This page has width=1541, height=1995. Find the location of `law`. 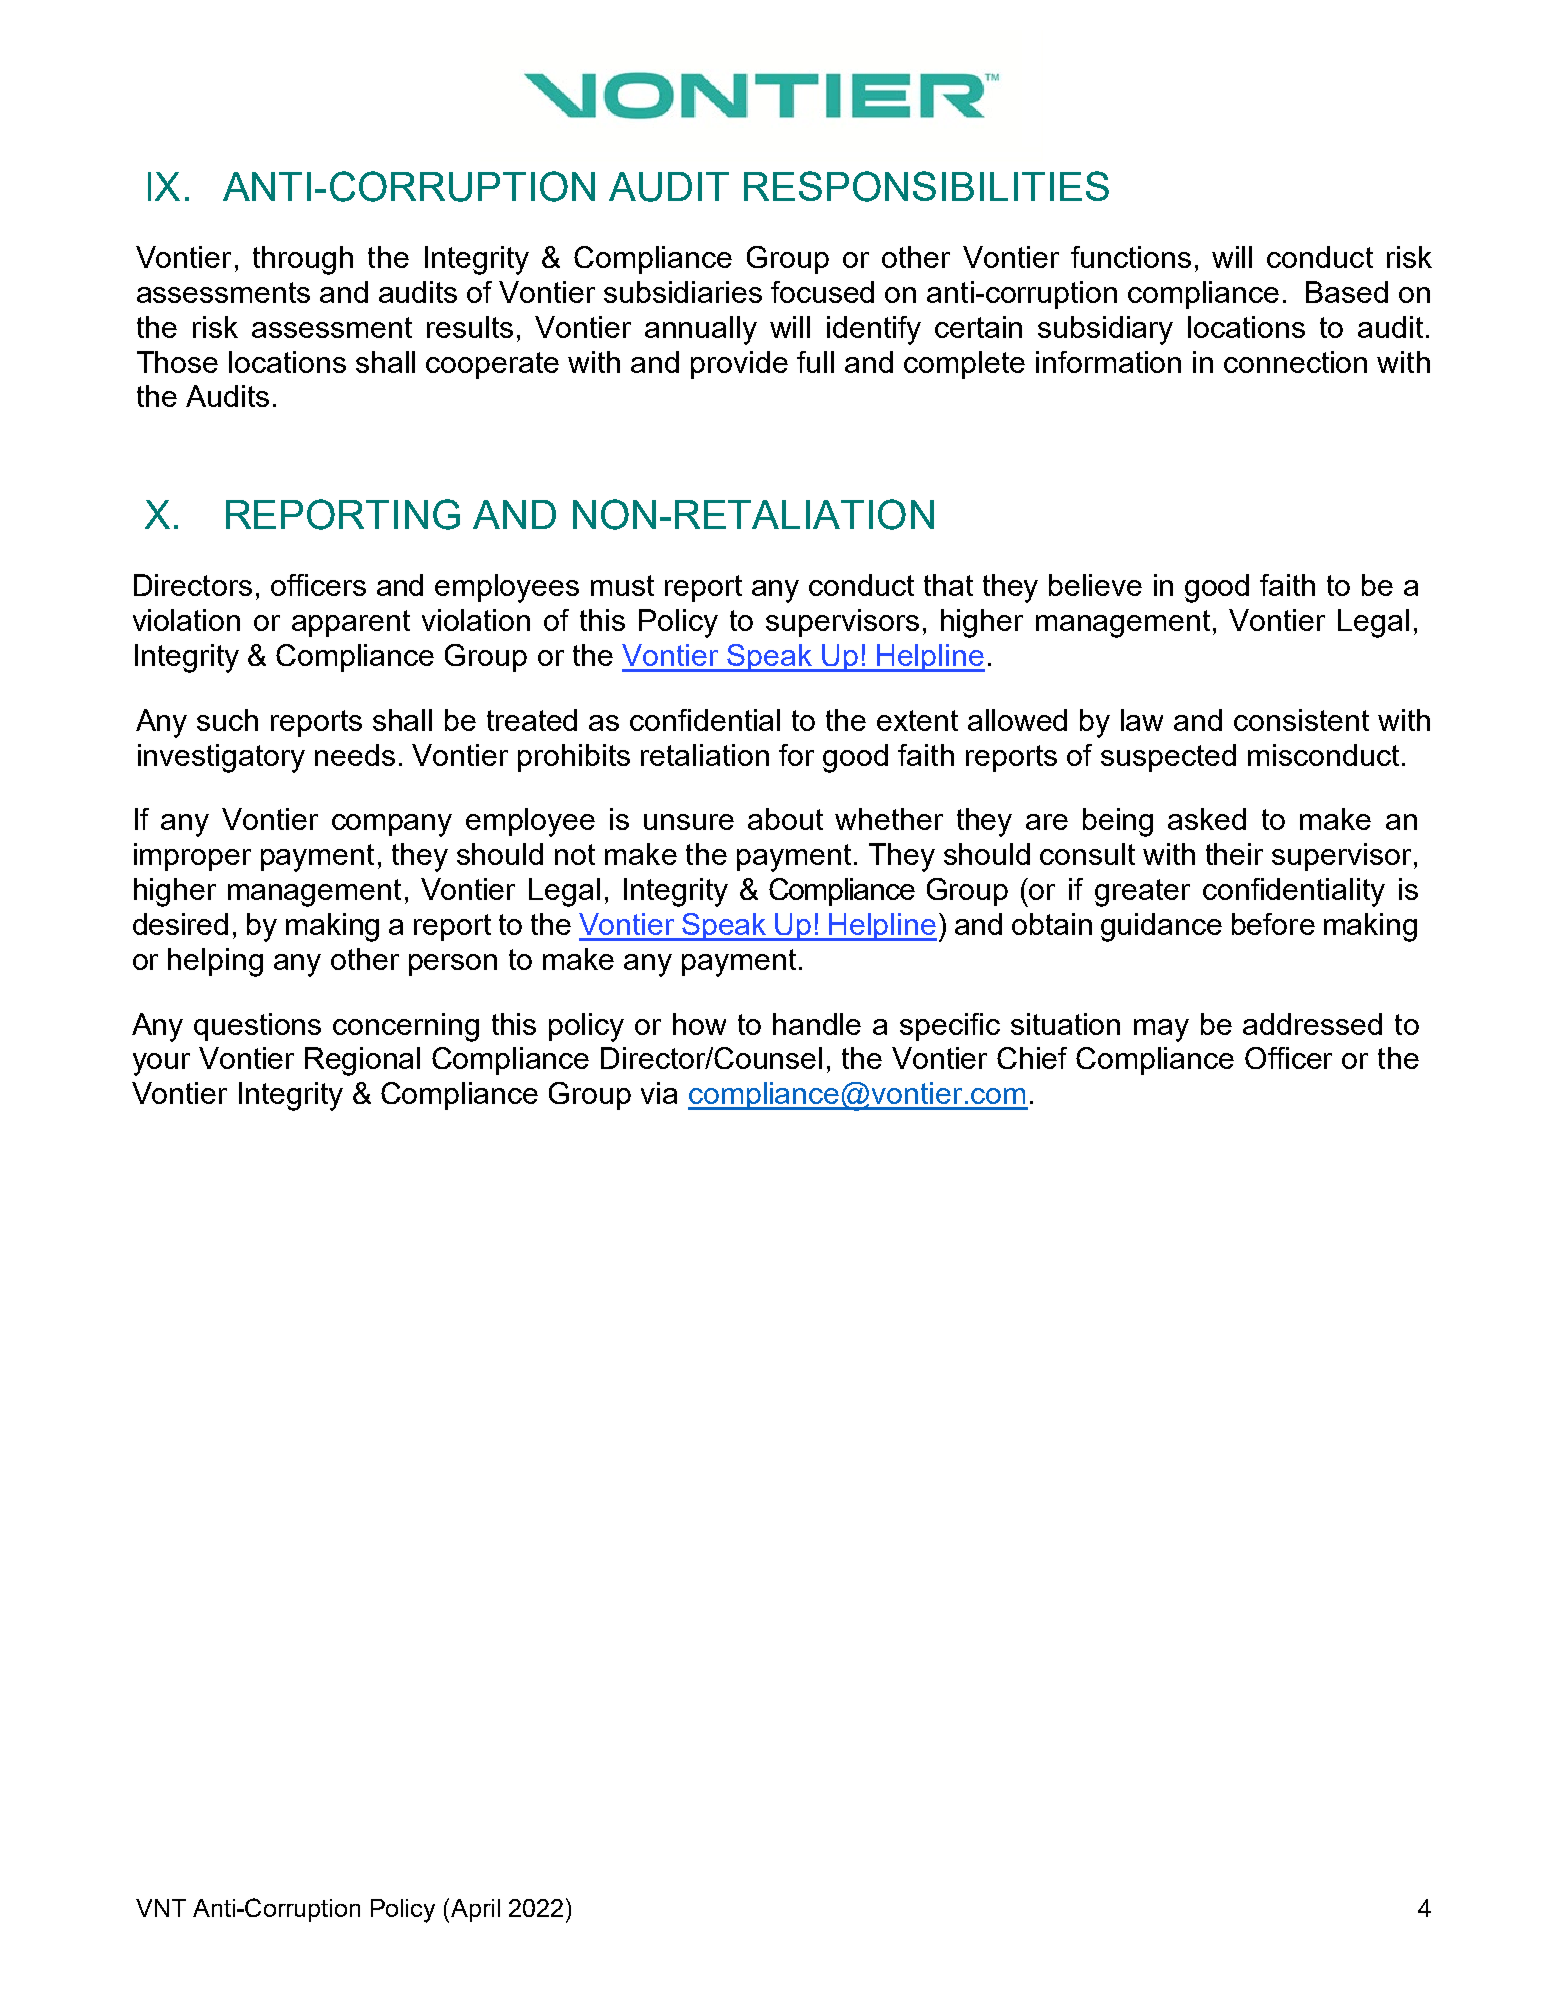

law is located at coordinates (1142, 720).
